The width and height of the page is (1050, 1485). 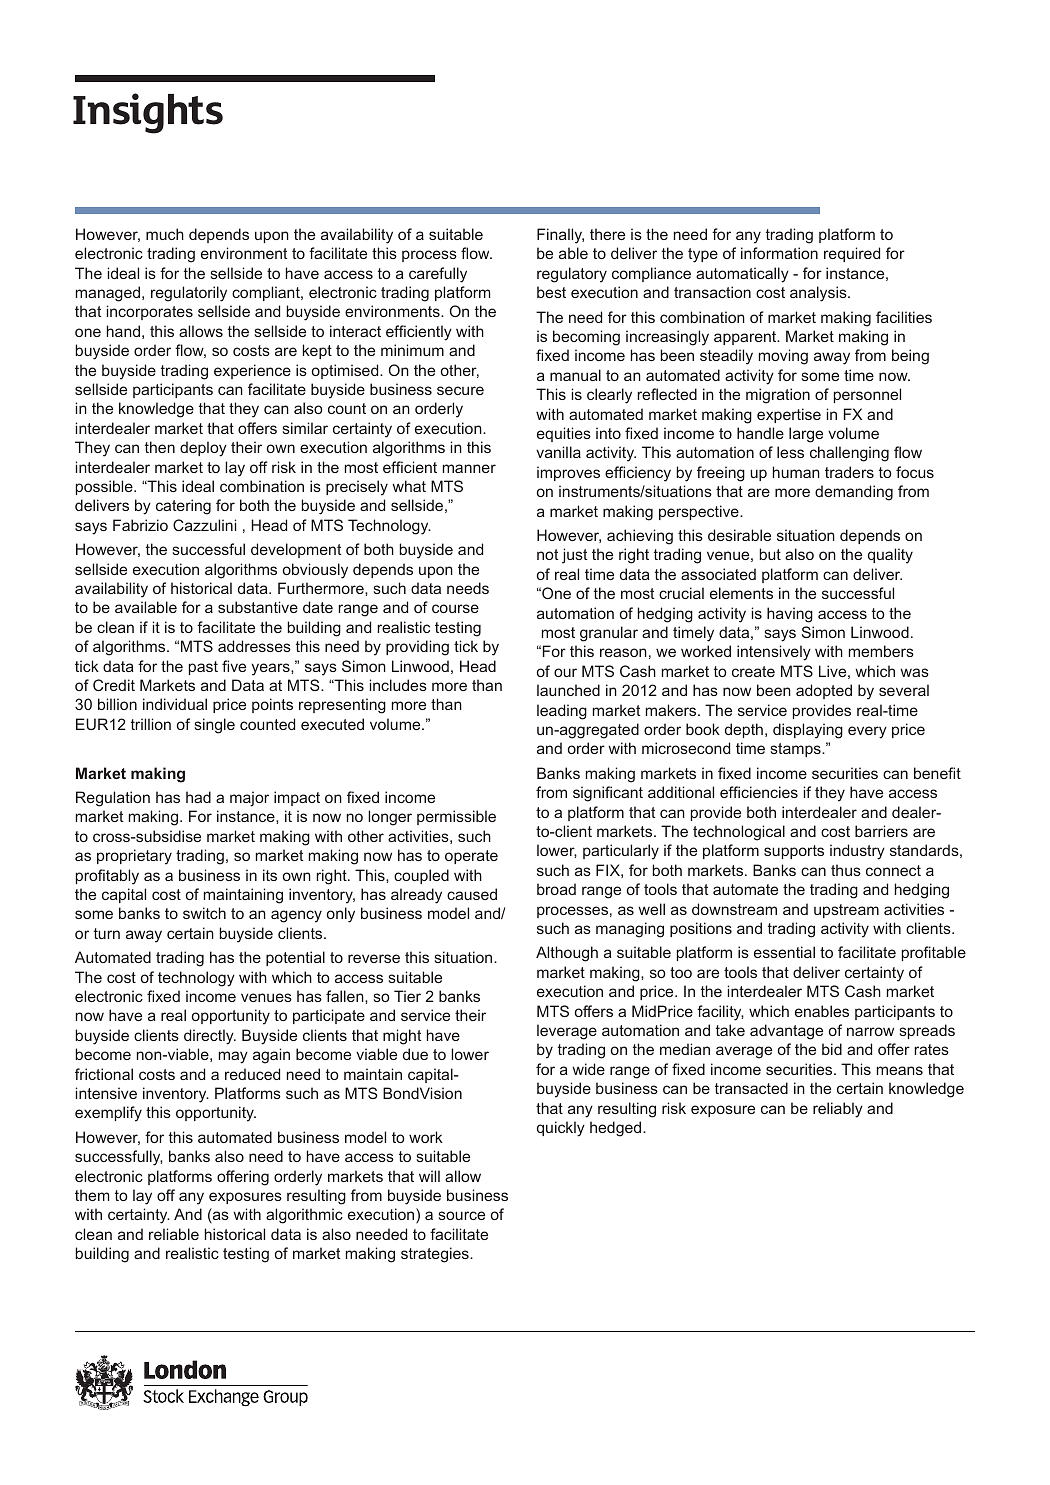 What do you see at coordinates (134, 857) in the page?
I see `proprietary` at bounding box center [134, 857].
